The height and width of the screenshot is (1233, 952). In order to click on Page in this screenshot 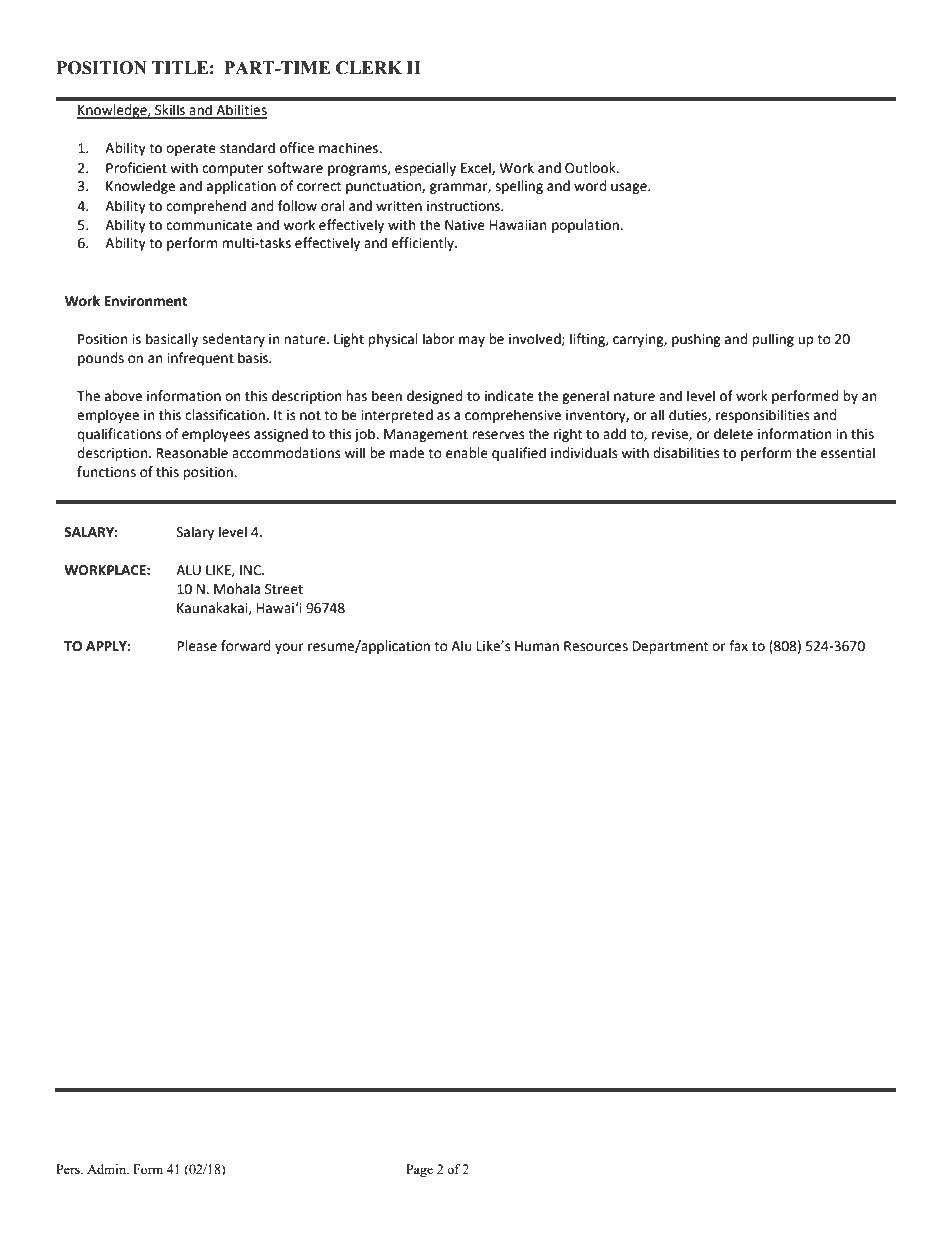, I will do `click(419, 1170)`.
